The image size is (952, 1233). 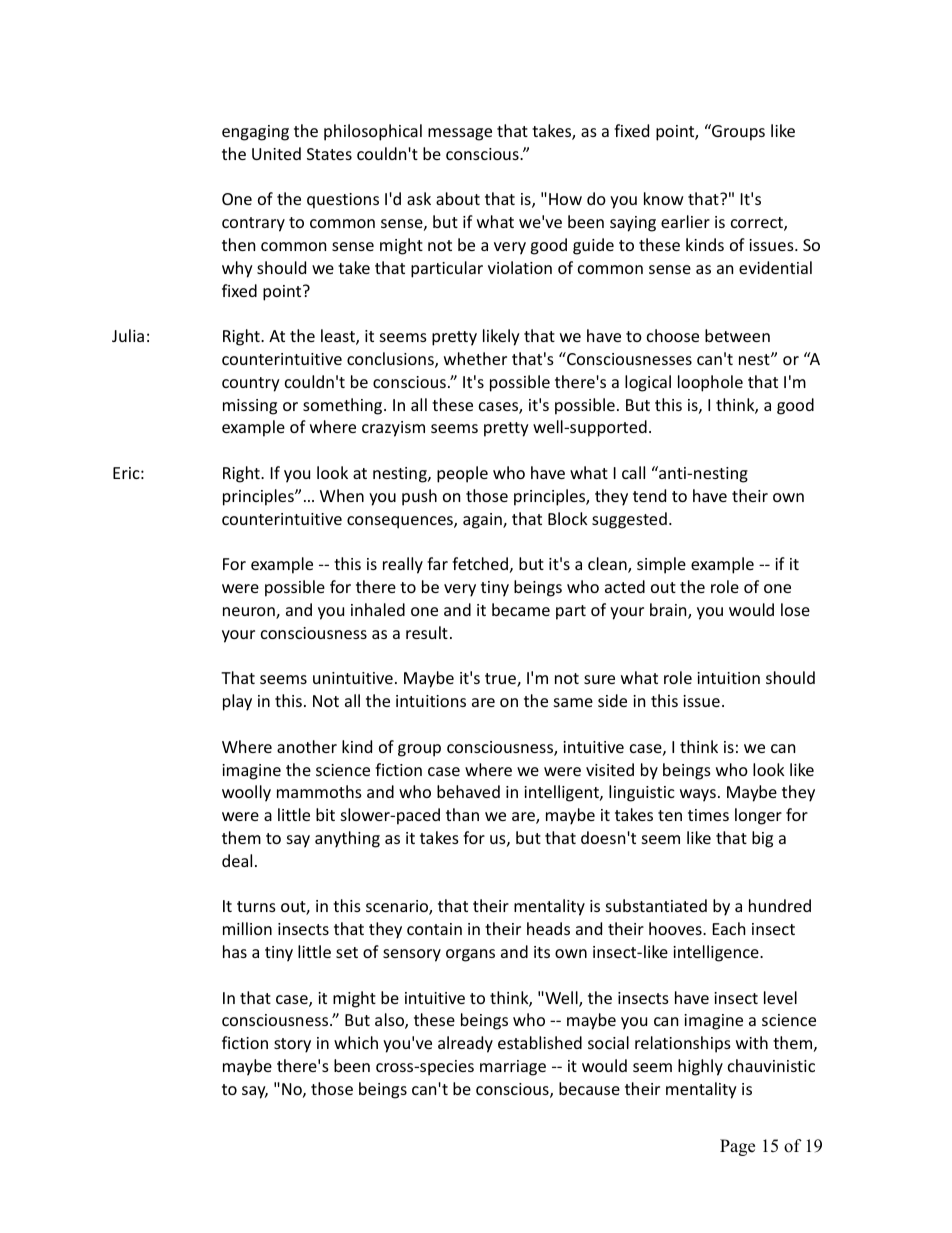 I want to click on missing, so click(x=250, y=407).
